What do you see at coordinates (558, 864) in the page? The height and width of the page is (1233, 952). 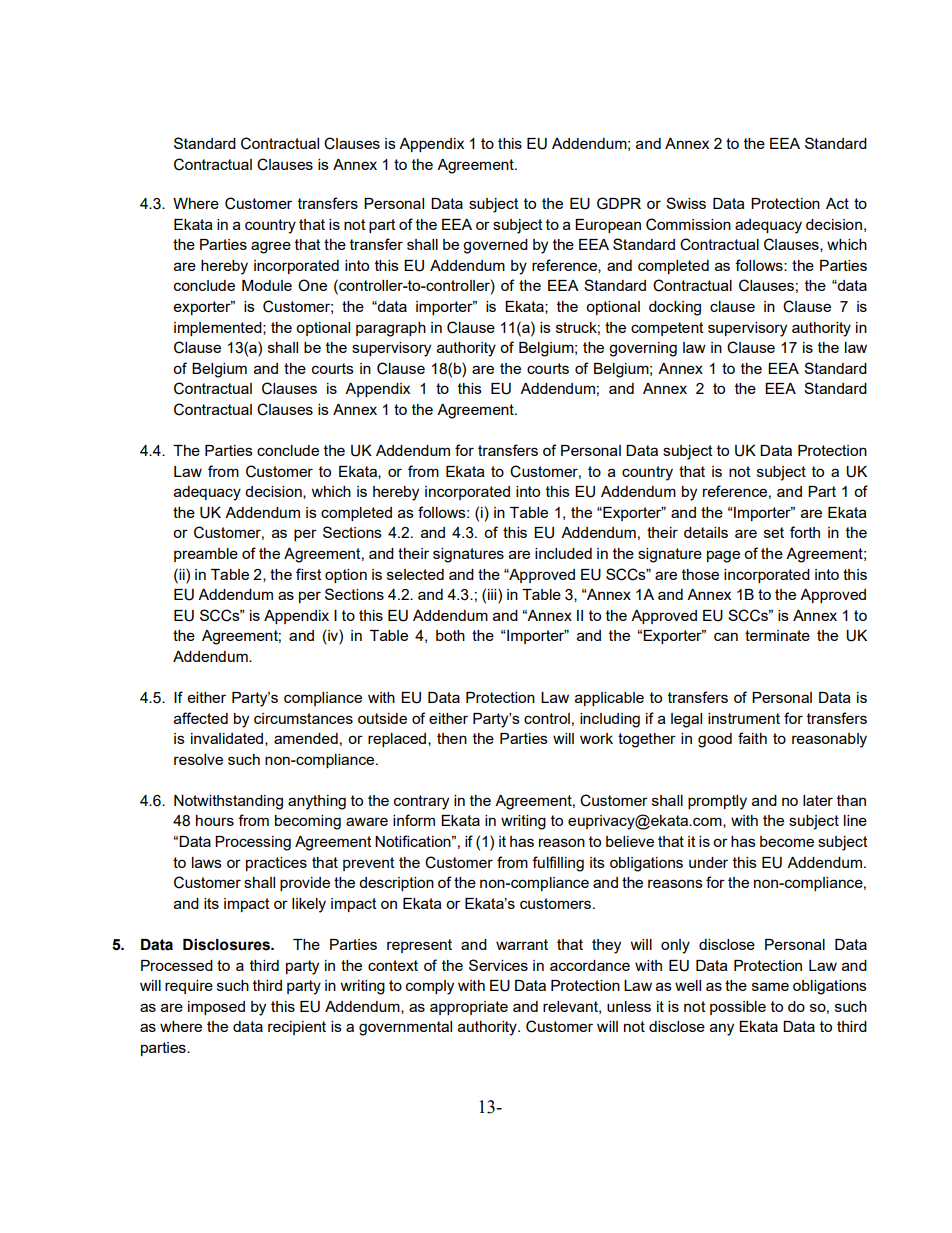 I see `fulfilling` at bounding box center [558, 864].
